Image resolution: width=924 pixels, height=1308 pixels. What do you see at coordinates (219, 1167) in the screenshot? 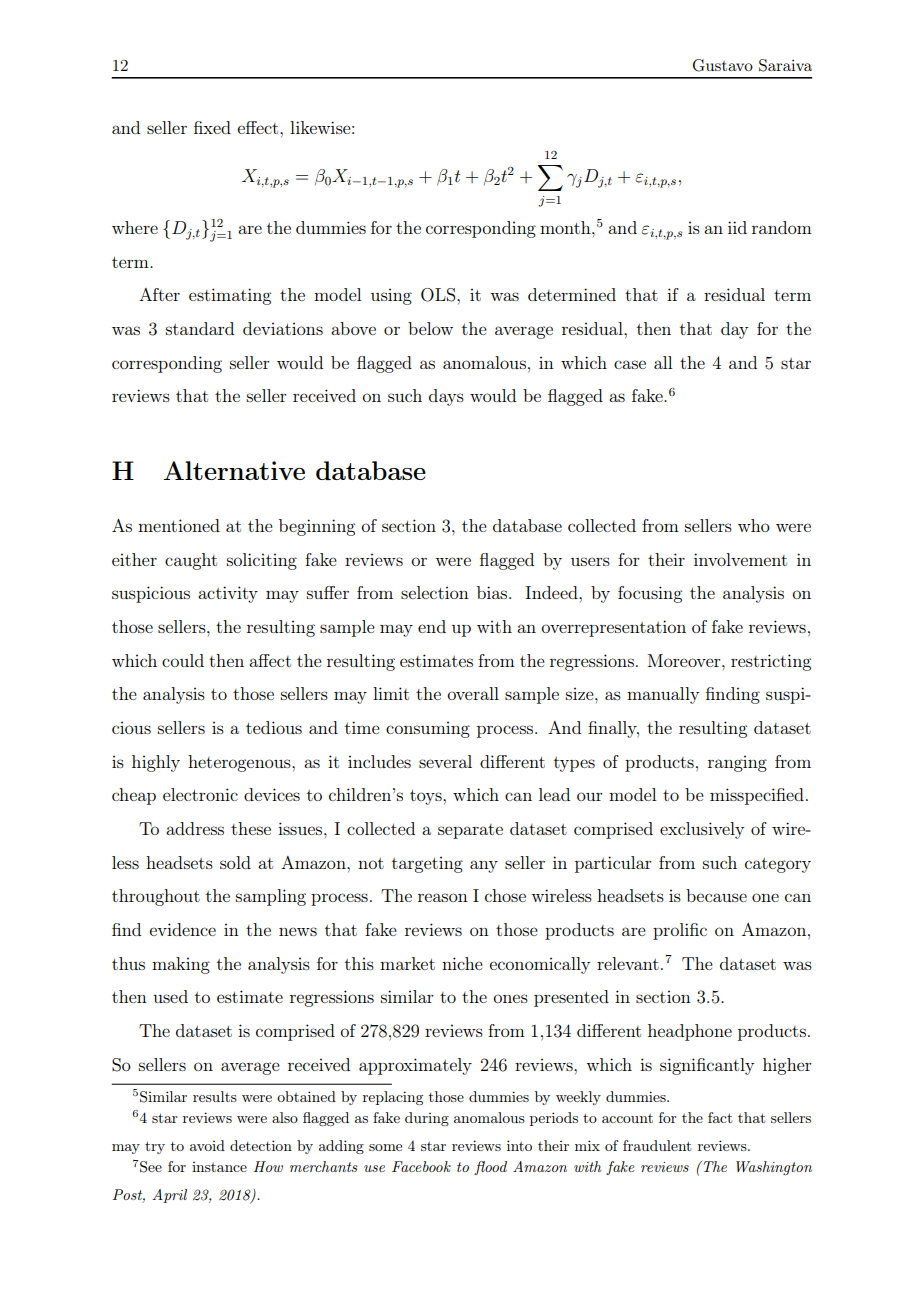
I see `instance` at bounding box center [219, 1167].
